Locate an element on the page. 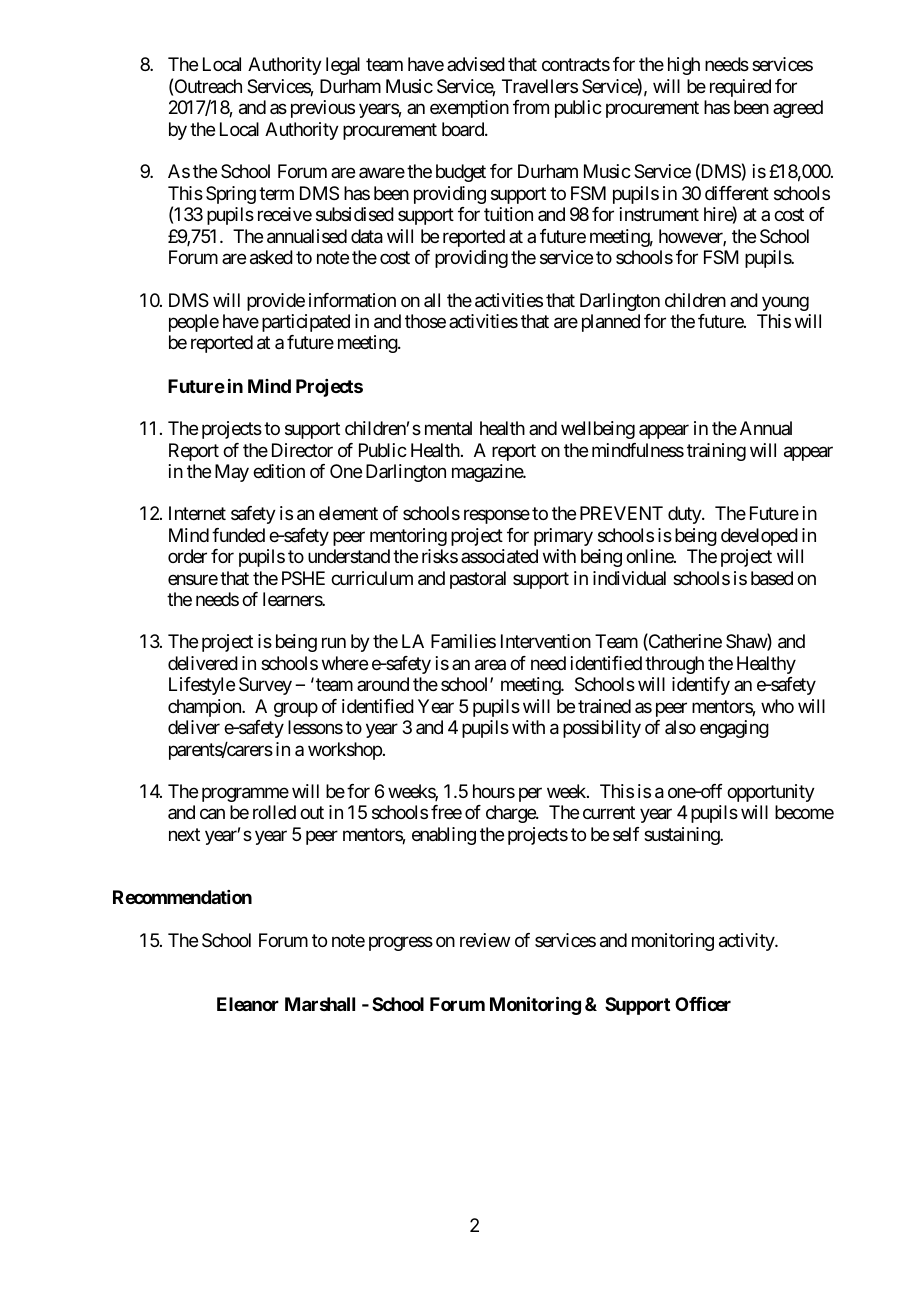  young is located at coordinates (785, 303).
